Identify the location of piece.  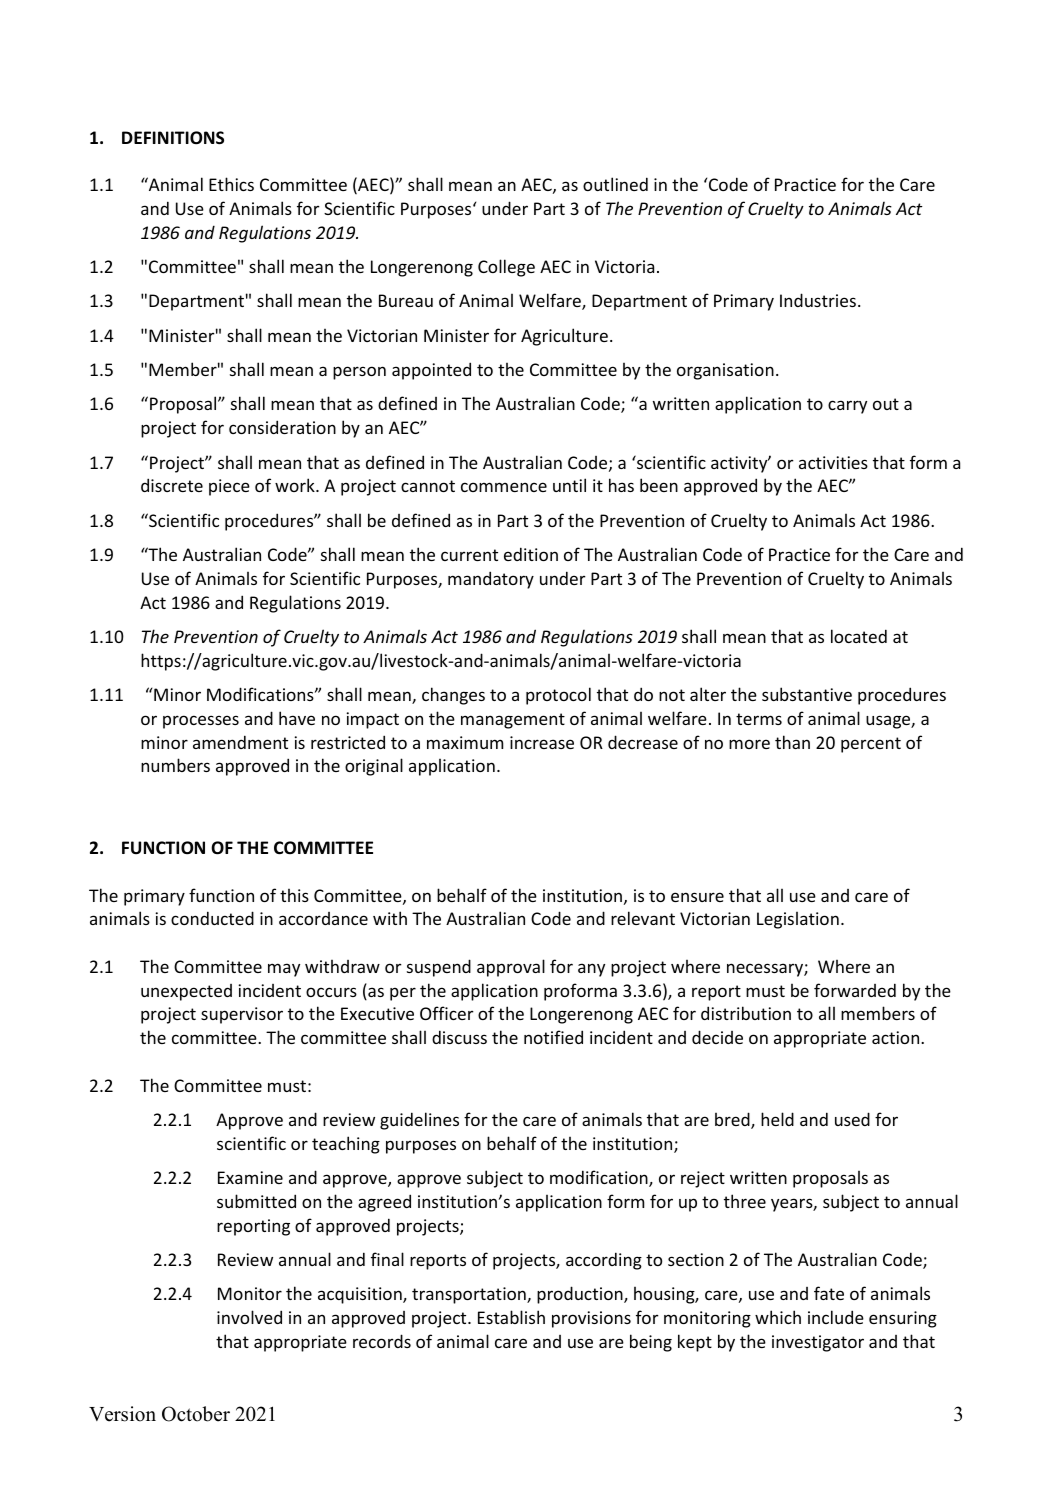
(229, 487).
